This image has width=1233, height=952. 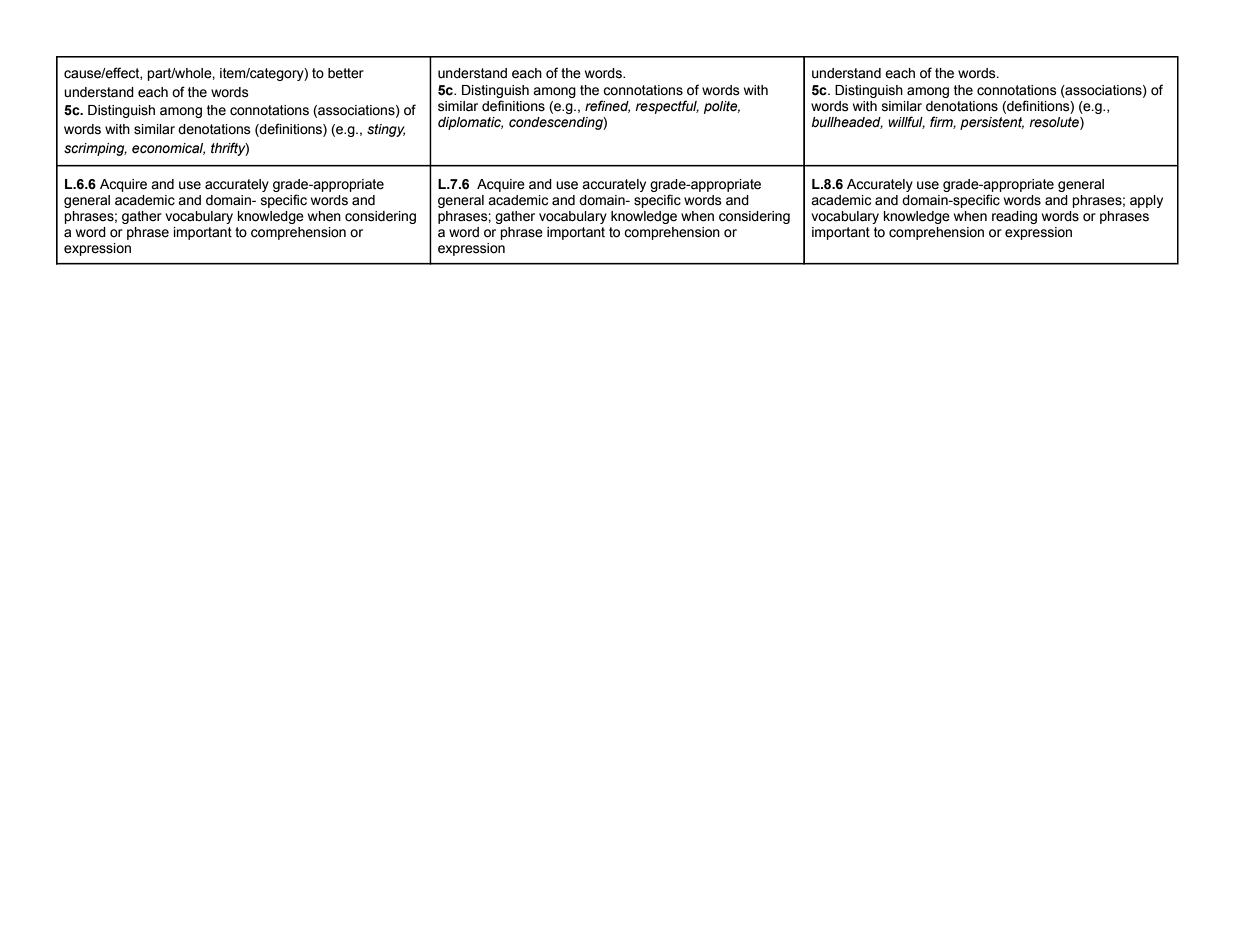 What do you see at coordinates (1014, 217) in the image?
I see `reading` at bounding box center [1014, 217].
